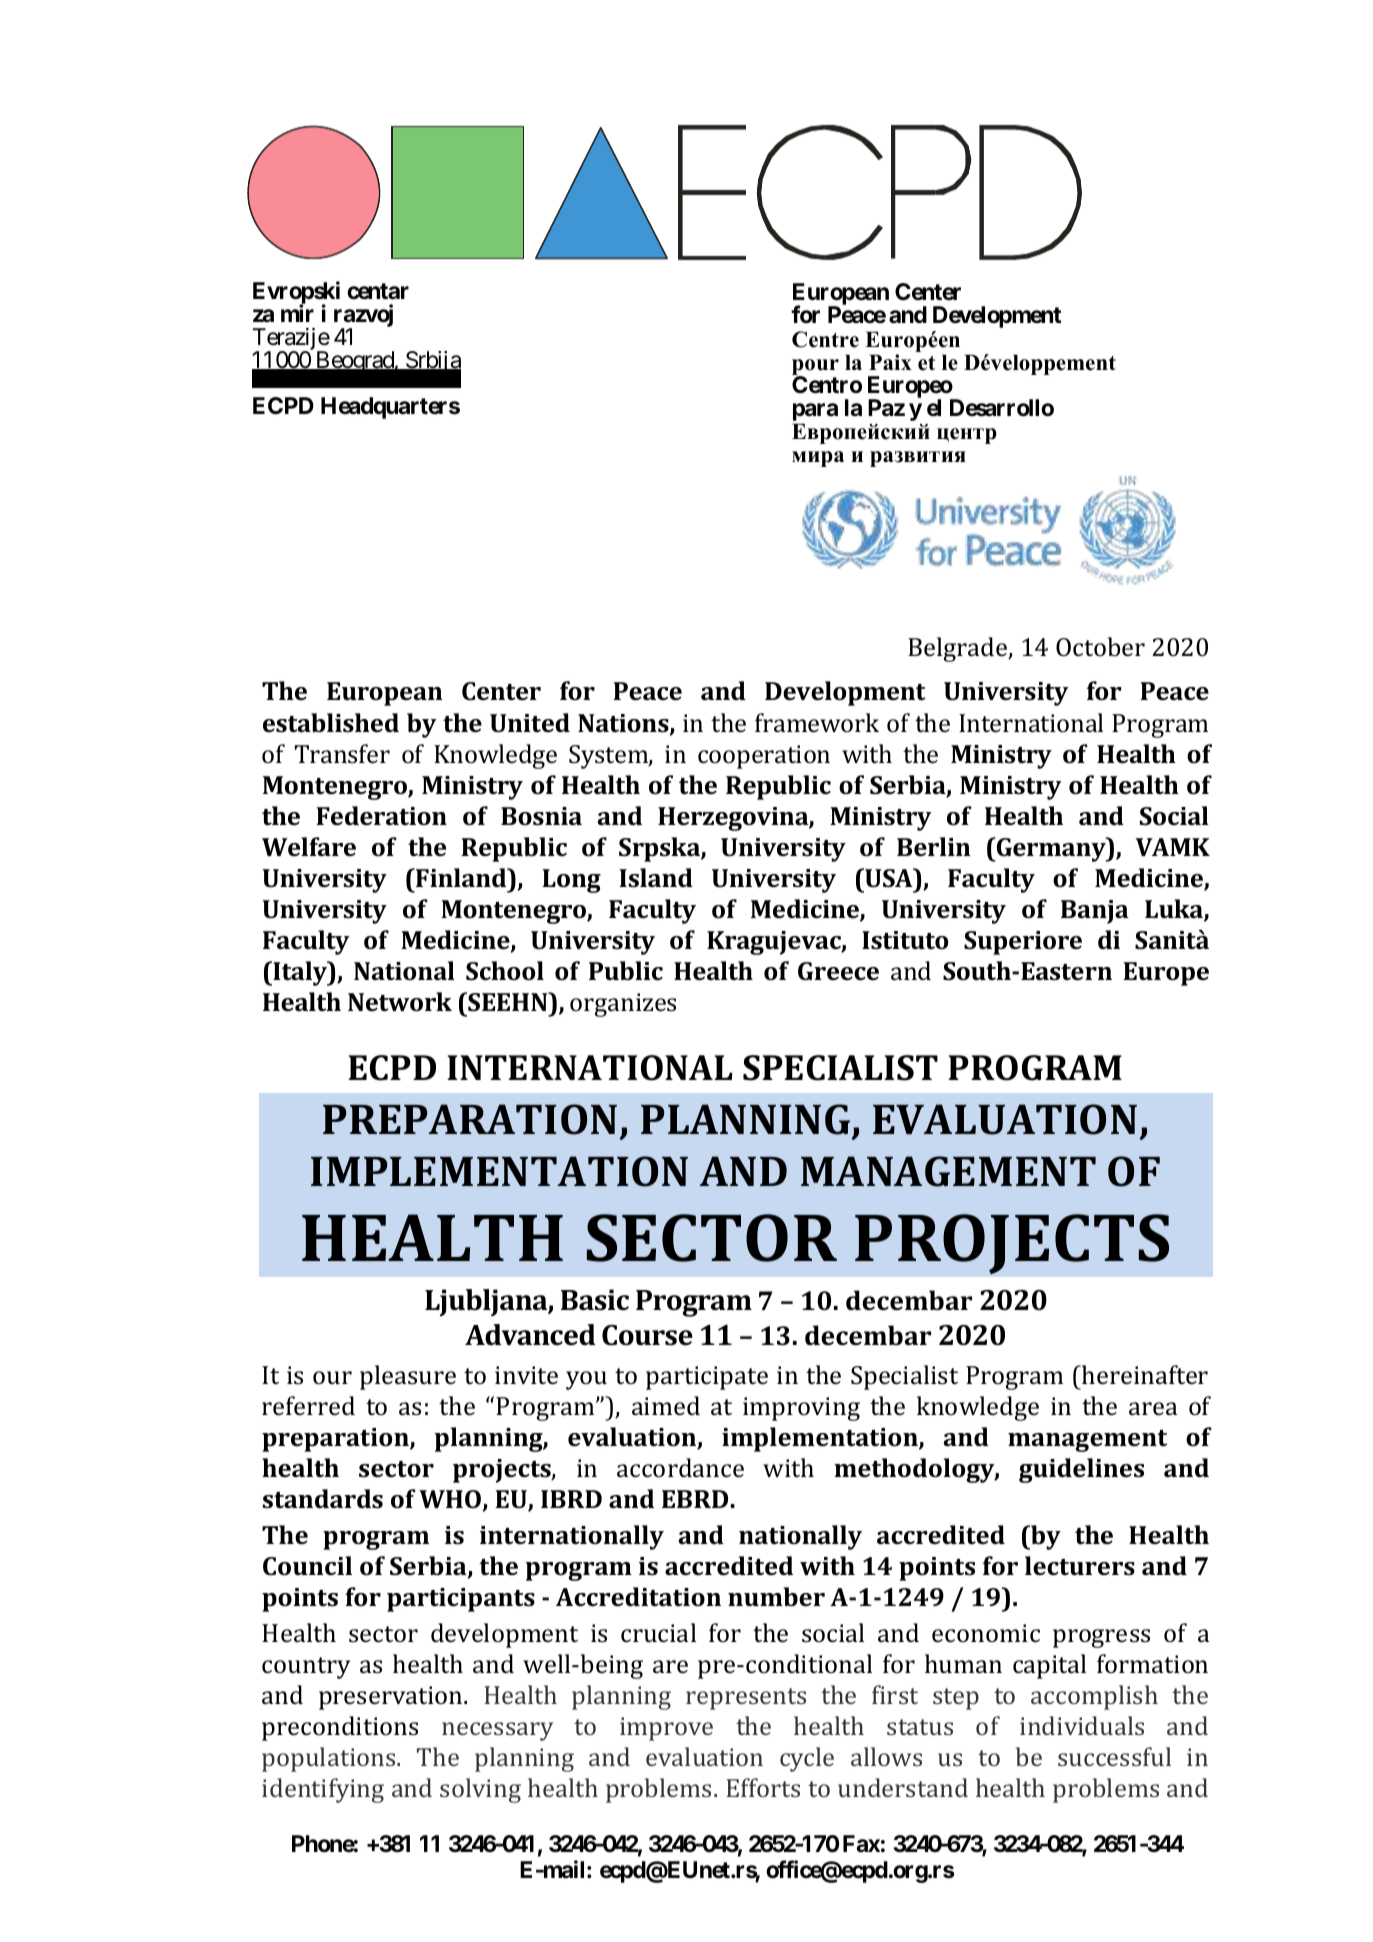 The image size is (1373, 1942). What do you see at coordinates (656, 878) in the screenshot?
I see `Island` at bounding box center [656, 878].
